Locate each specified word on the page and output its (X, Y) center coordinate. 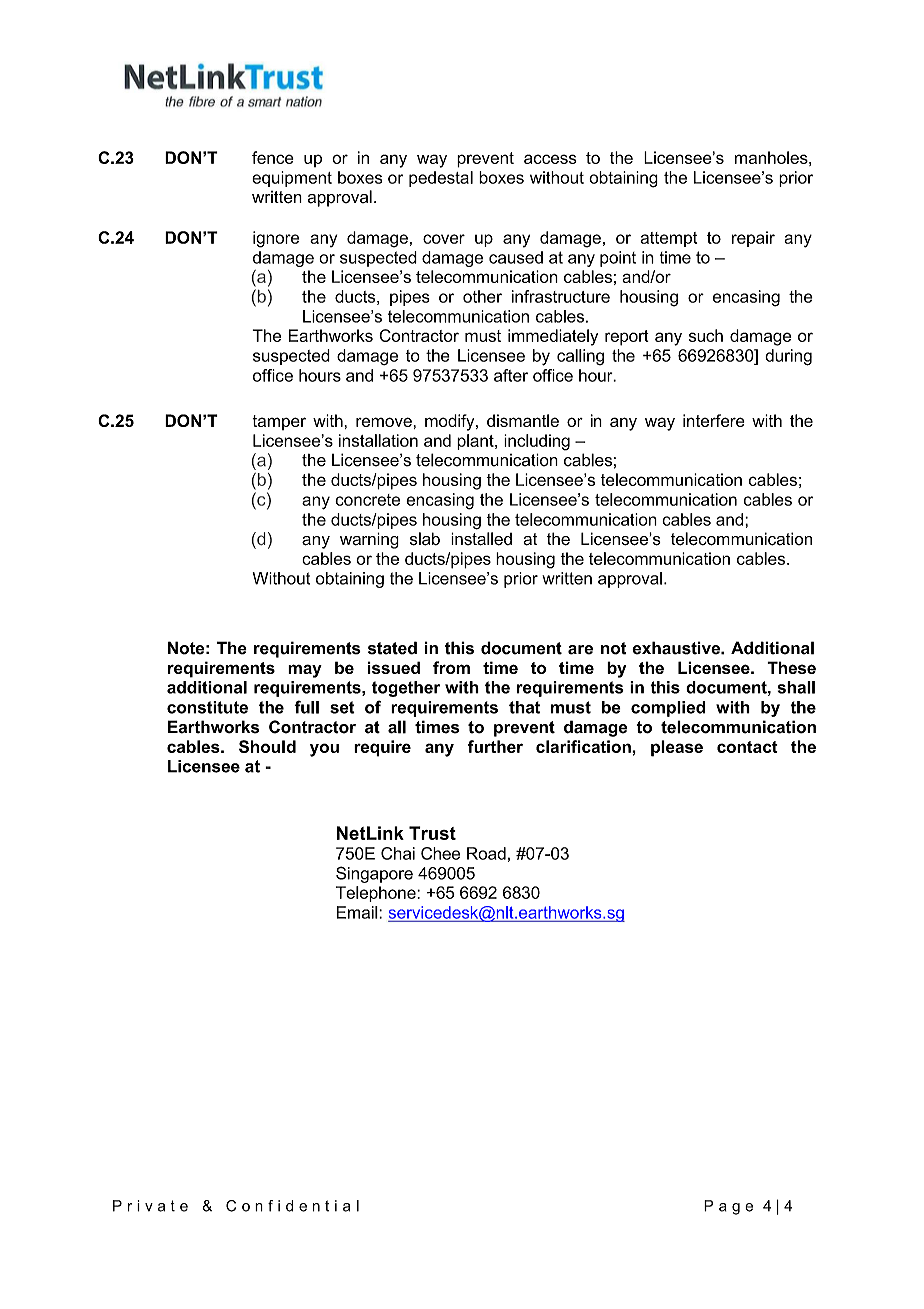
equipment (292, 179)
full (306, 707)
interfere (714, 420)
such (706, 335)
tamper (279, 422)
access (550, 159)
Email (358, 912)
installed (481, 539)
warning (369, 540)
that (524, 707)
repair (753, 239)
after (511, 375)
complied (668, 709)
